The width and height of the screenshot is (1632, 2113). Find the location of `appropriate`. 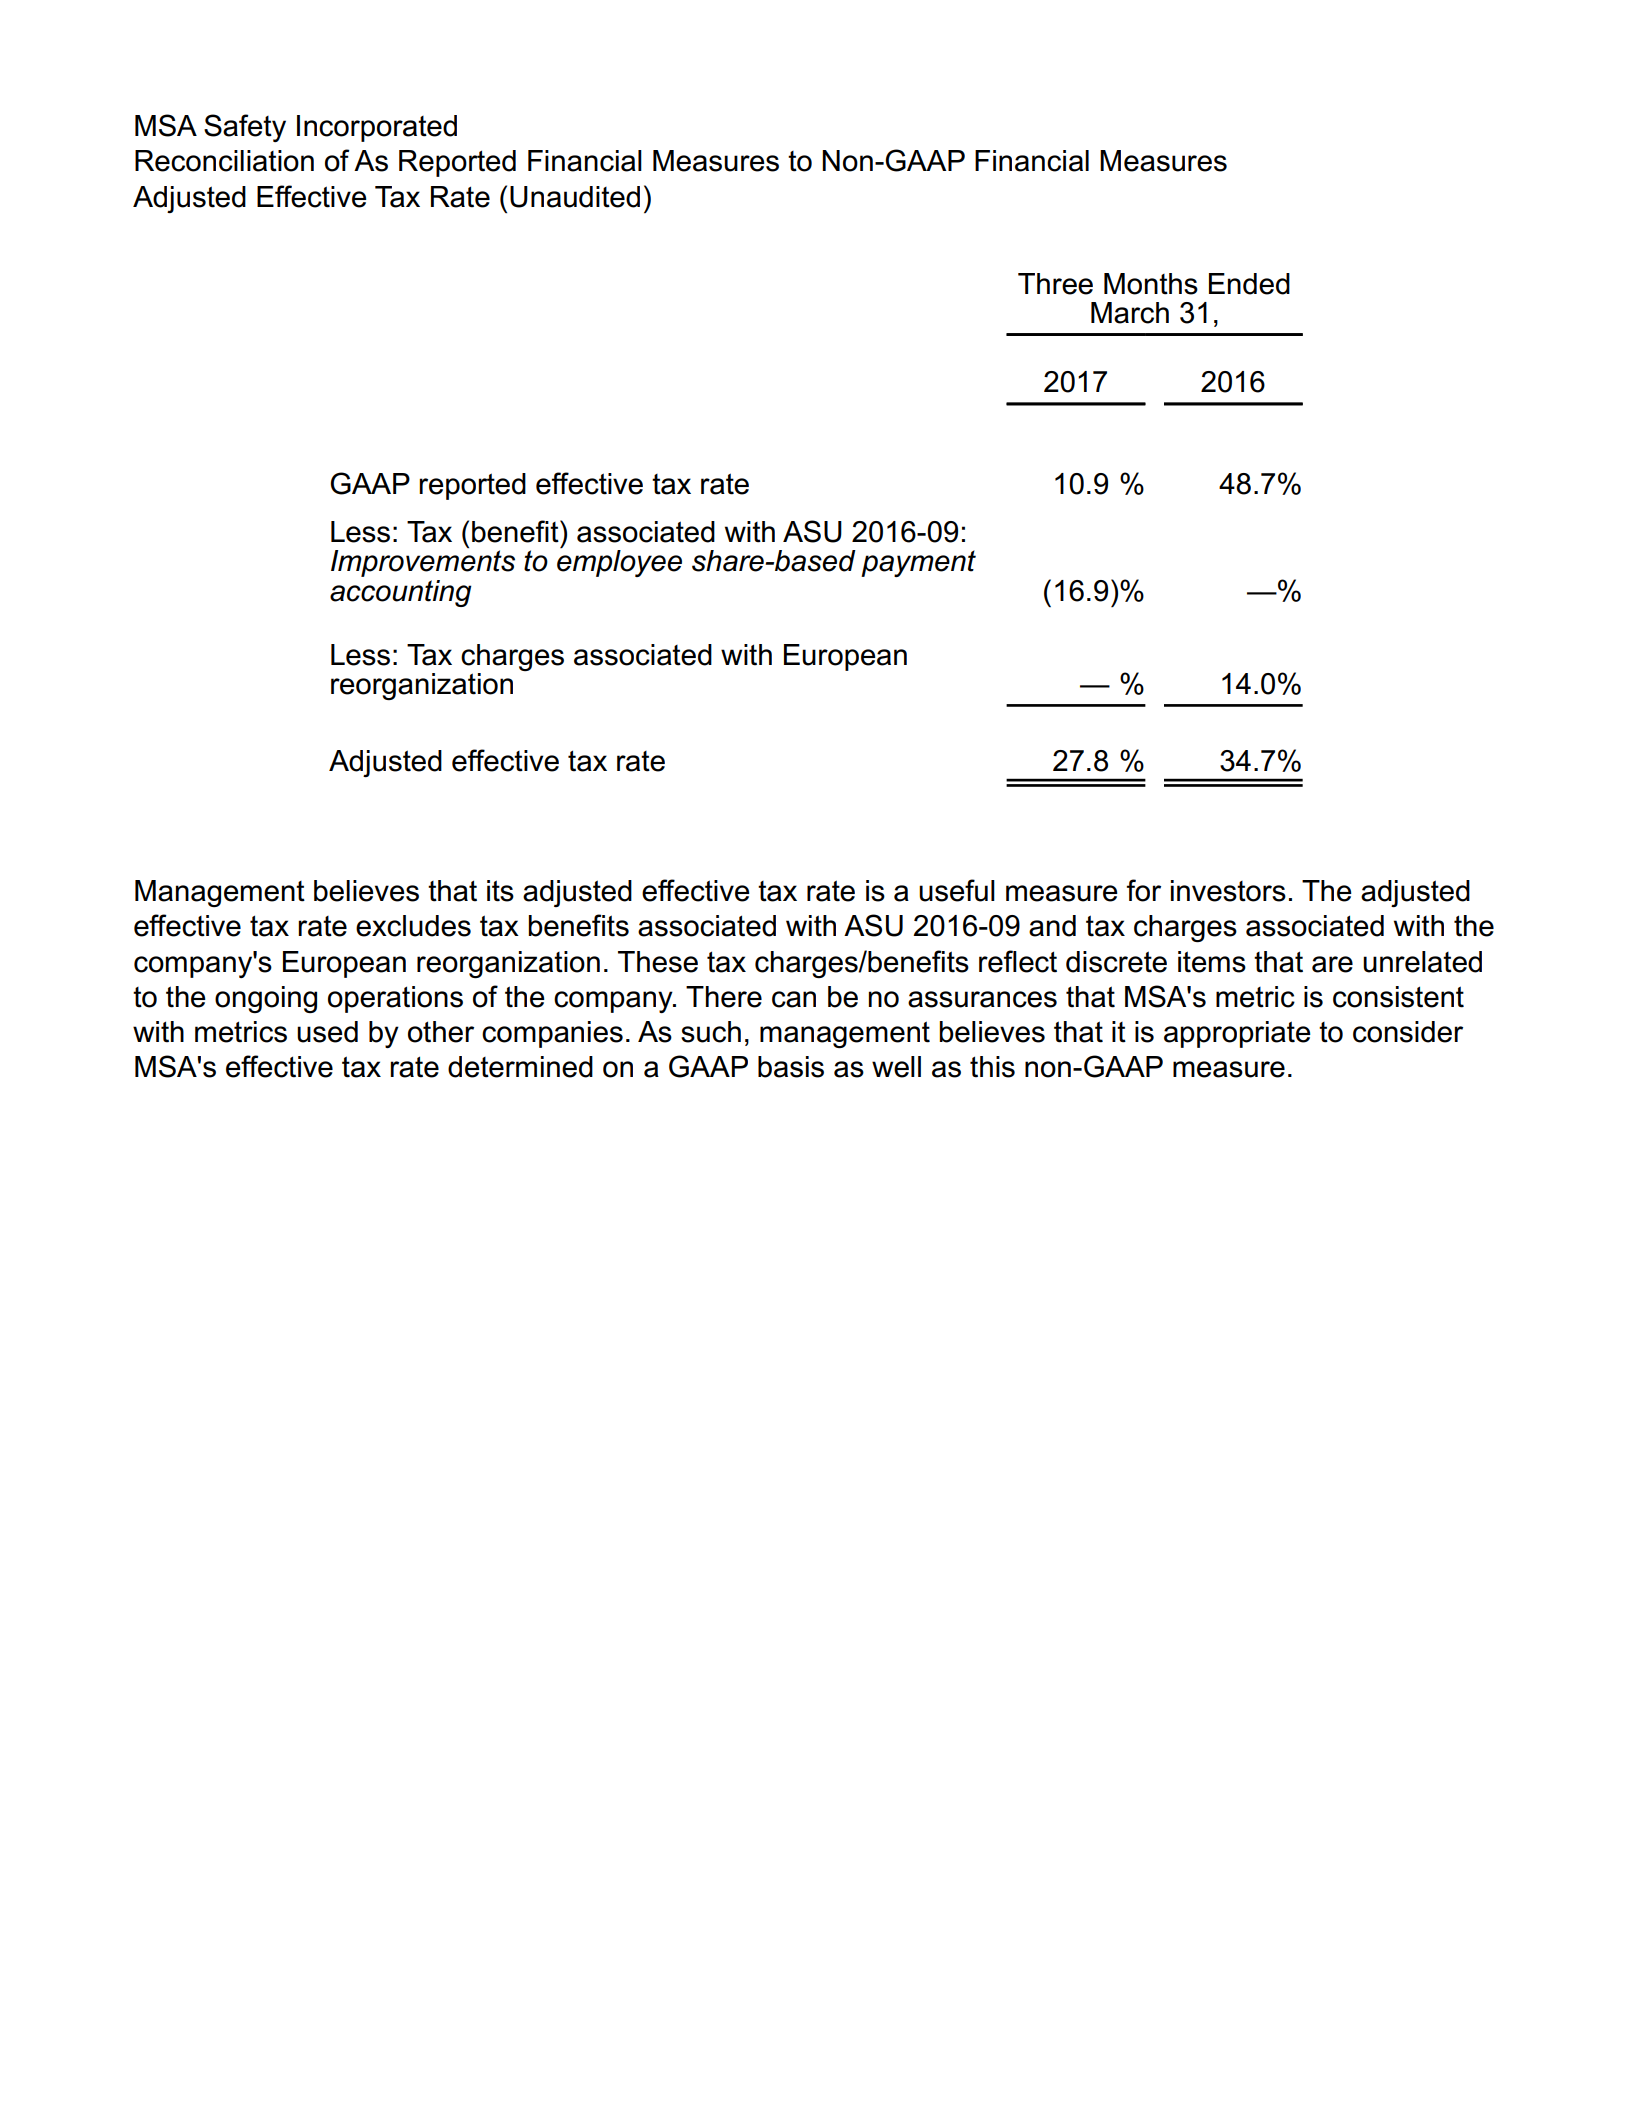

appropriate is located at coordinates (1237, 1034).
